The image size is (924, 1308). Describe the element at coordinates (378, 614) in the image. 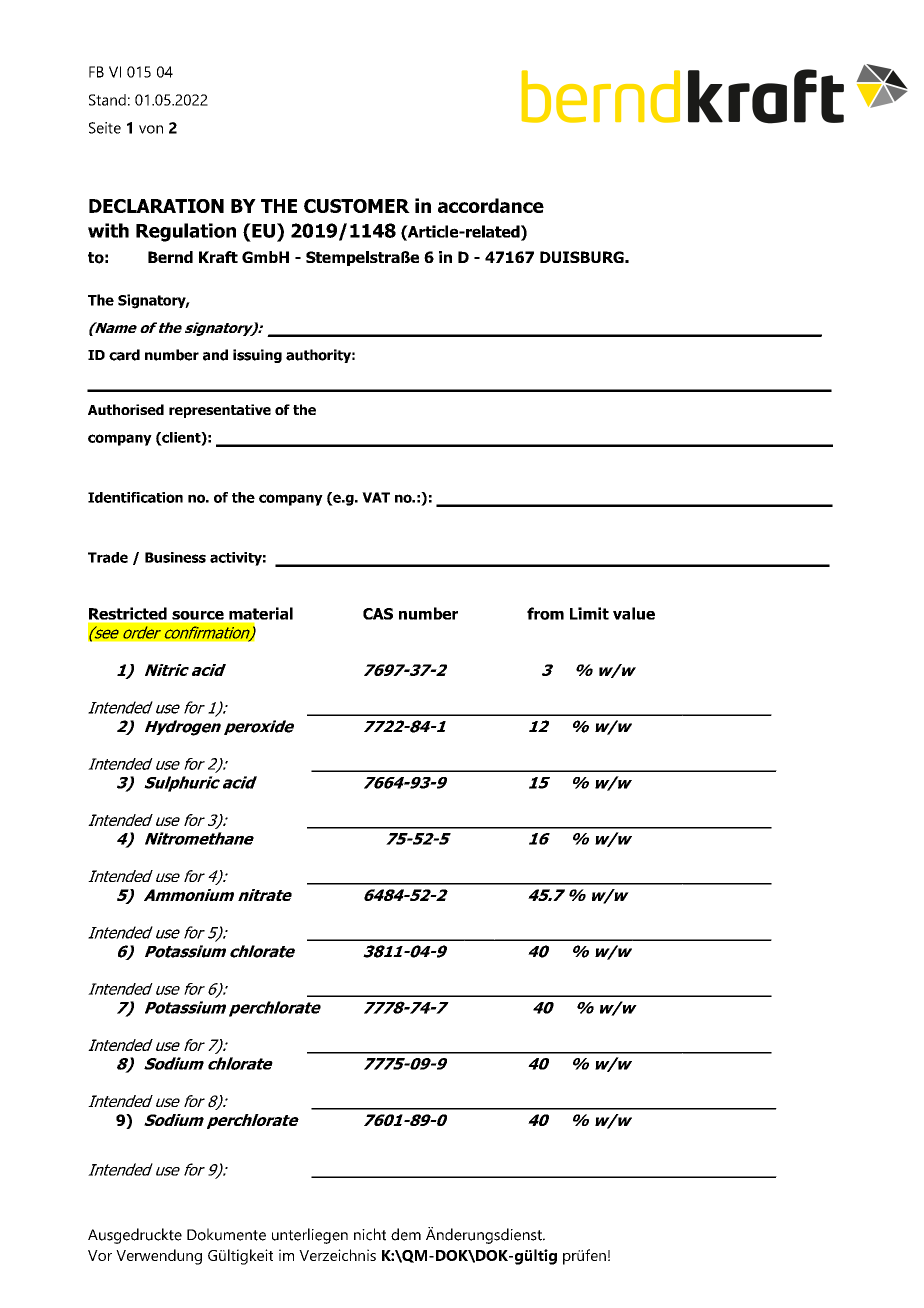

I see `CAS` at that location.
